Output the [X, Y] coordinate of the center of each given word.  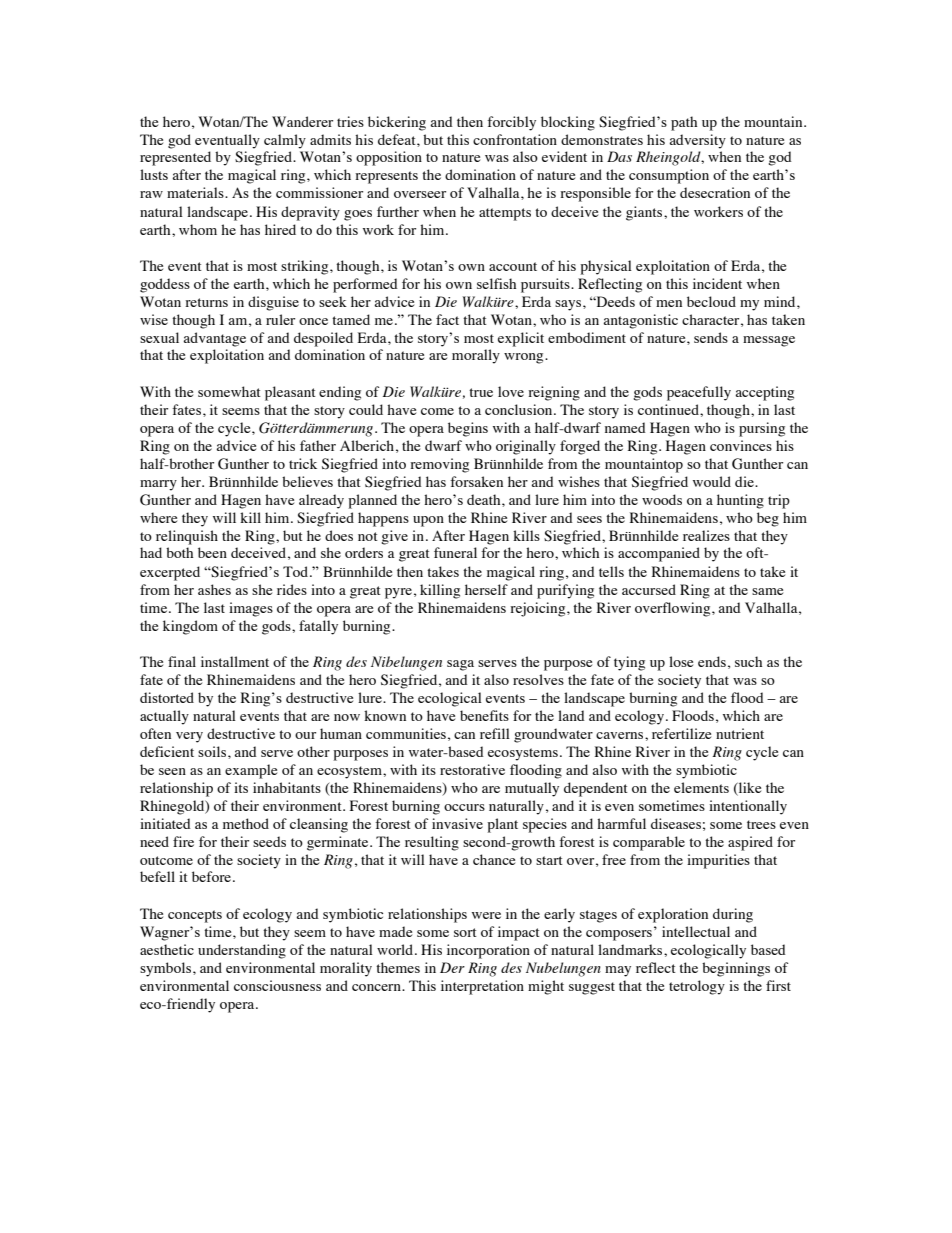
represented [175, 158]
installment [235, 661]
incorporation [488, 951]
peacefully [699, 393]
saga [460, 665]
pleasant [290, 393]
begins [468, 429]
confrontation [515, 139]
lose [681, 661]
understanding [242, 951]
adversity [697, 141]
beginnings [736, 969]
